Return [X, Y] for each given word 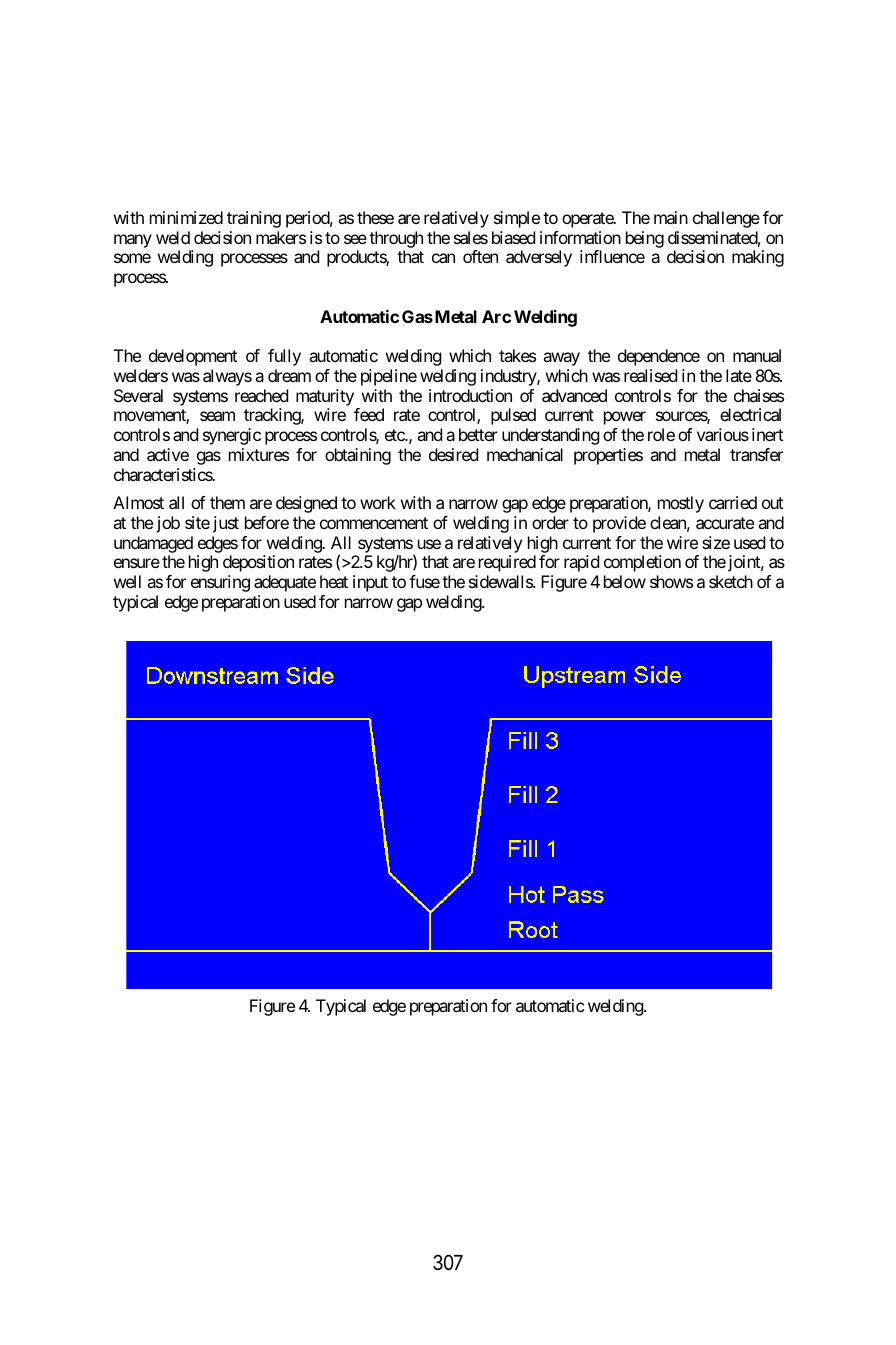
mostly [681, 504]
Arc [496, 316]
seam [217, 416]
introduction [470, 395]
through [396, 239]
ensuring [220, 583]
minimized [186, 217]
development [193, 357]
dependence [659, 357]
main [671, 217]
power [625, 418]
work [378, 502]
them [227, 502]
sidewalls [501, 581]
